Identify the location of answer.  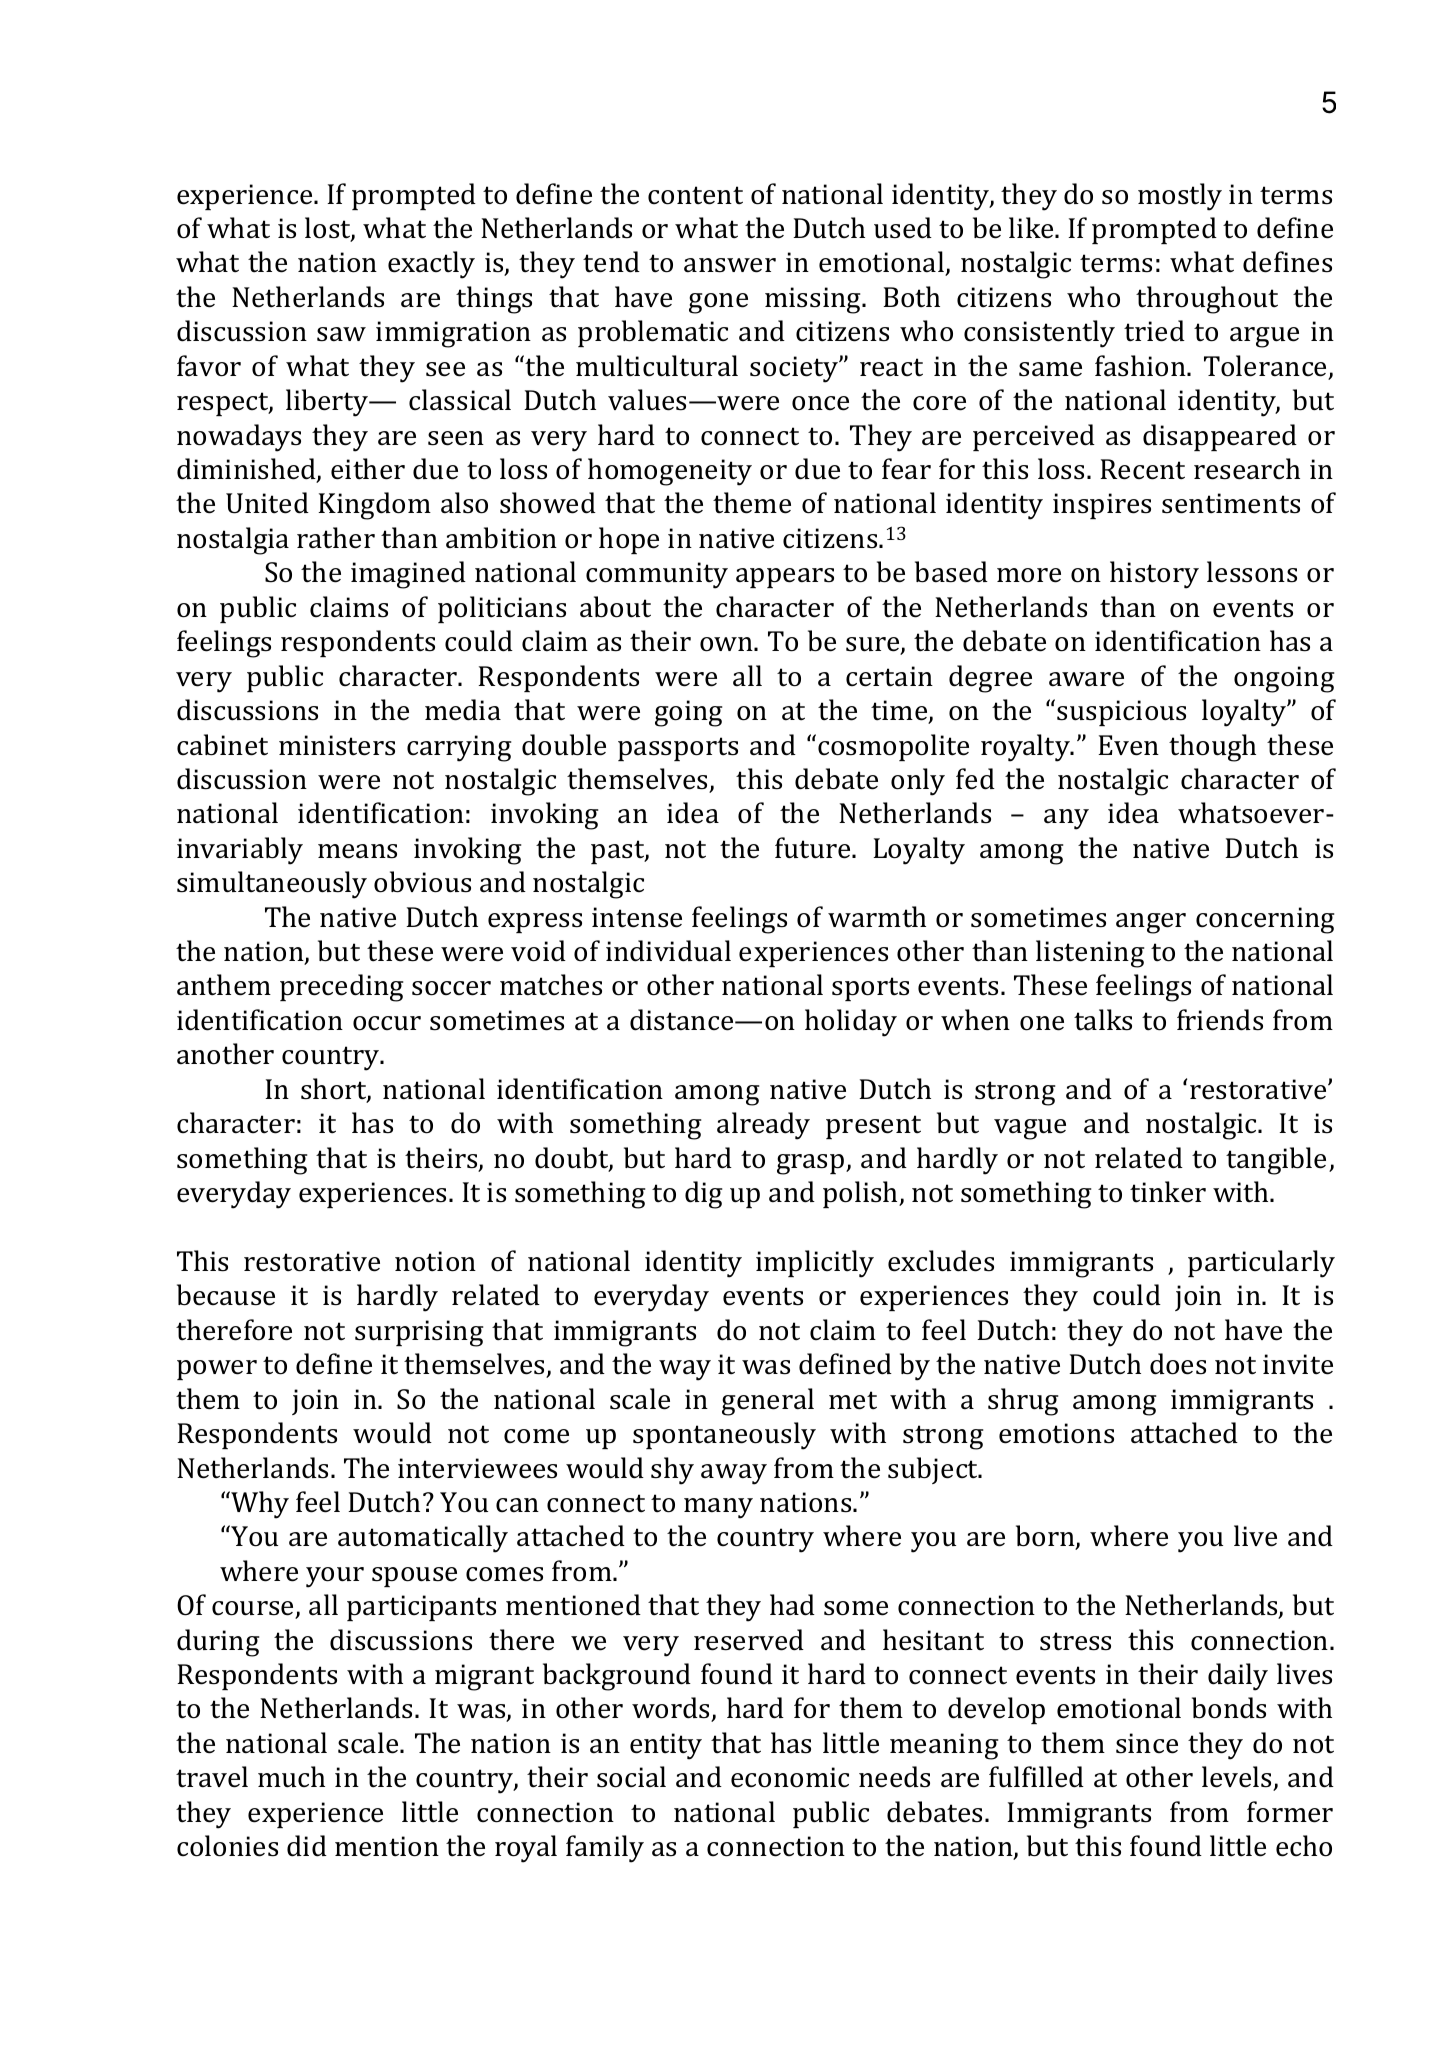
(730, 265).
